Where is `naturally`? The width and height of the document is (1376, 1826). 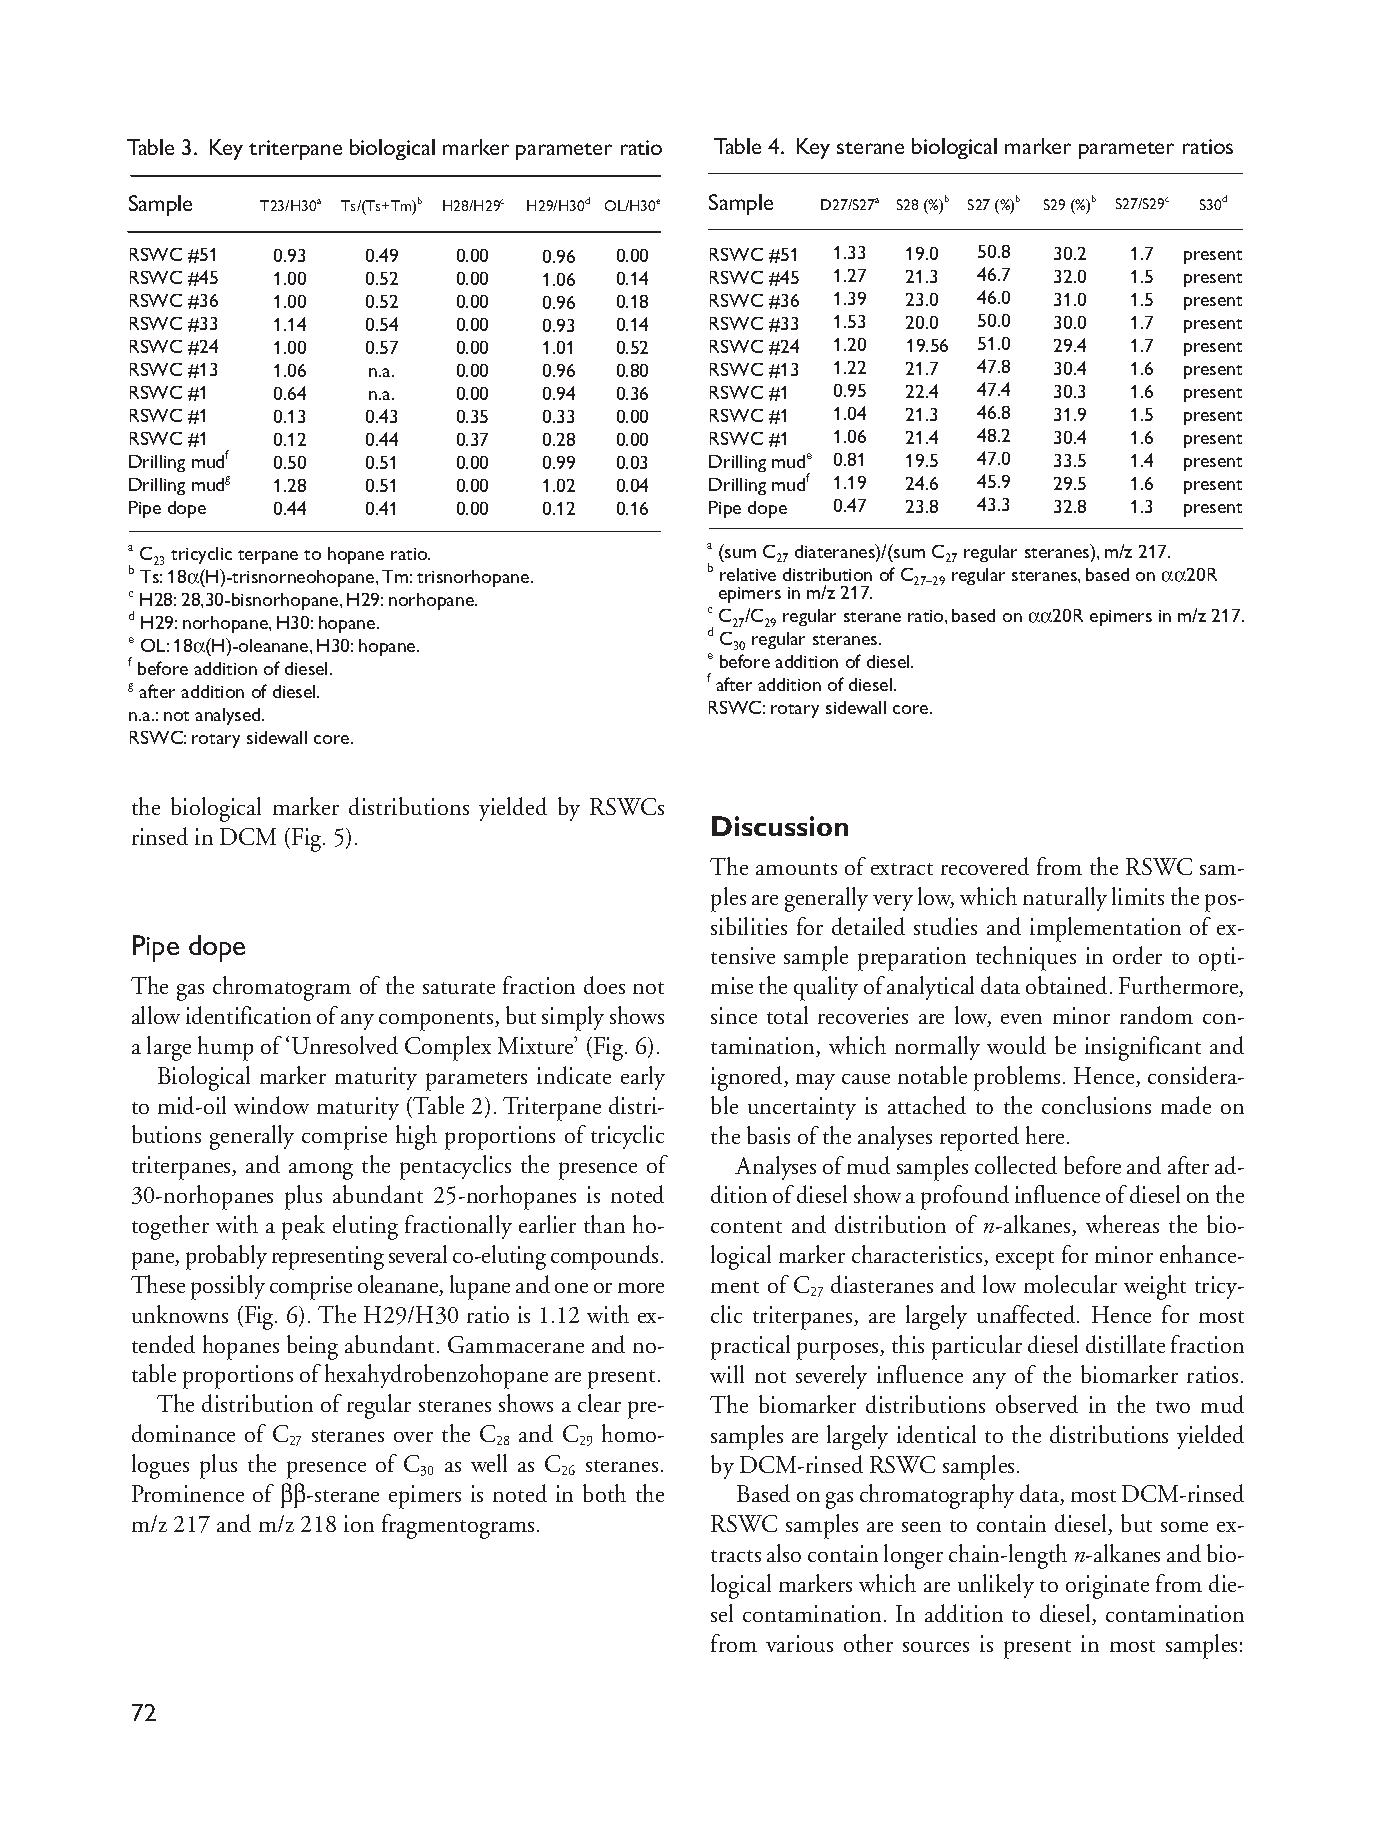 naturally is located at coordinates (1065, 899).
